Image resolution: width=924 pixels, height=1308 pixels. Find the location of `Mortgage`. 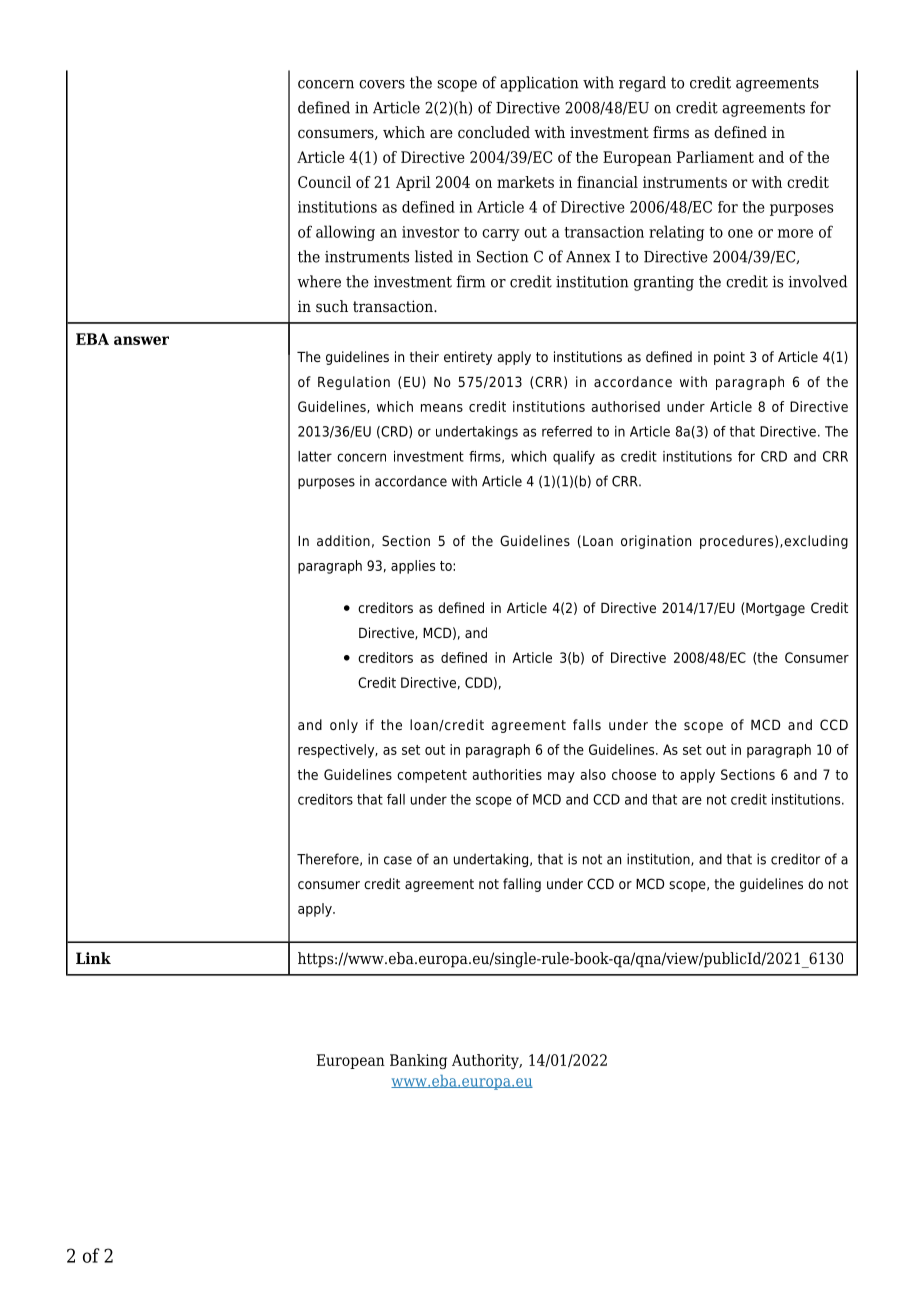

Mortgage is located at coordinates (775, 609).
